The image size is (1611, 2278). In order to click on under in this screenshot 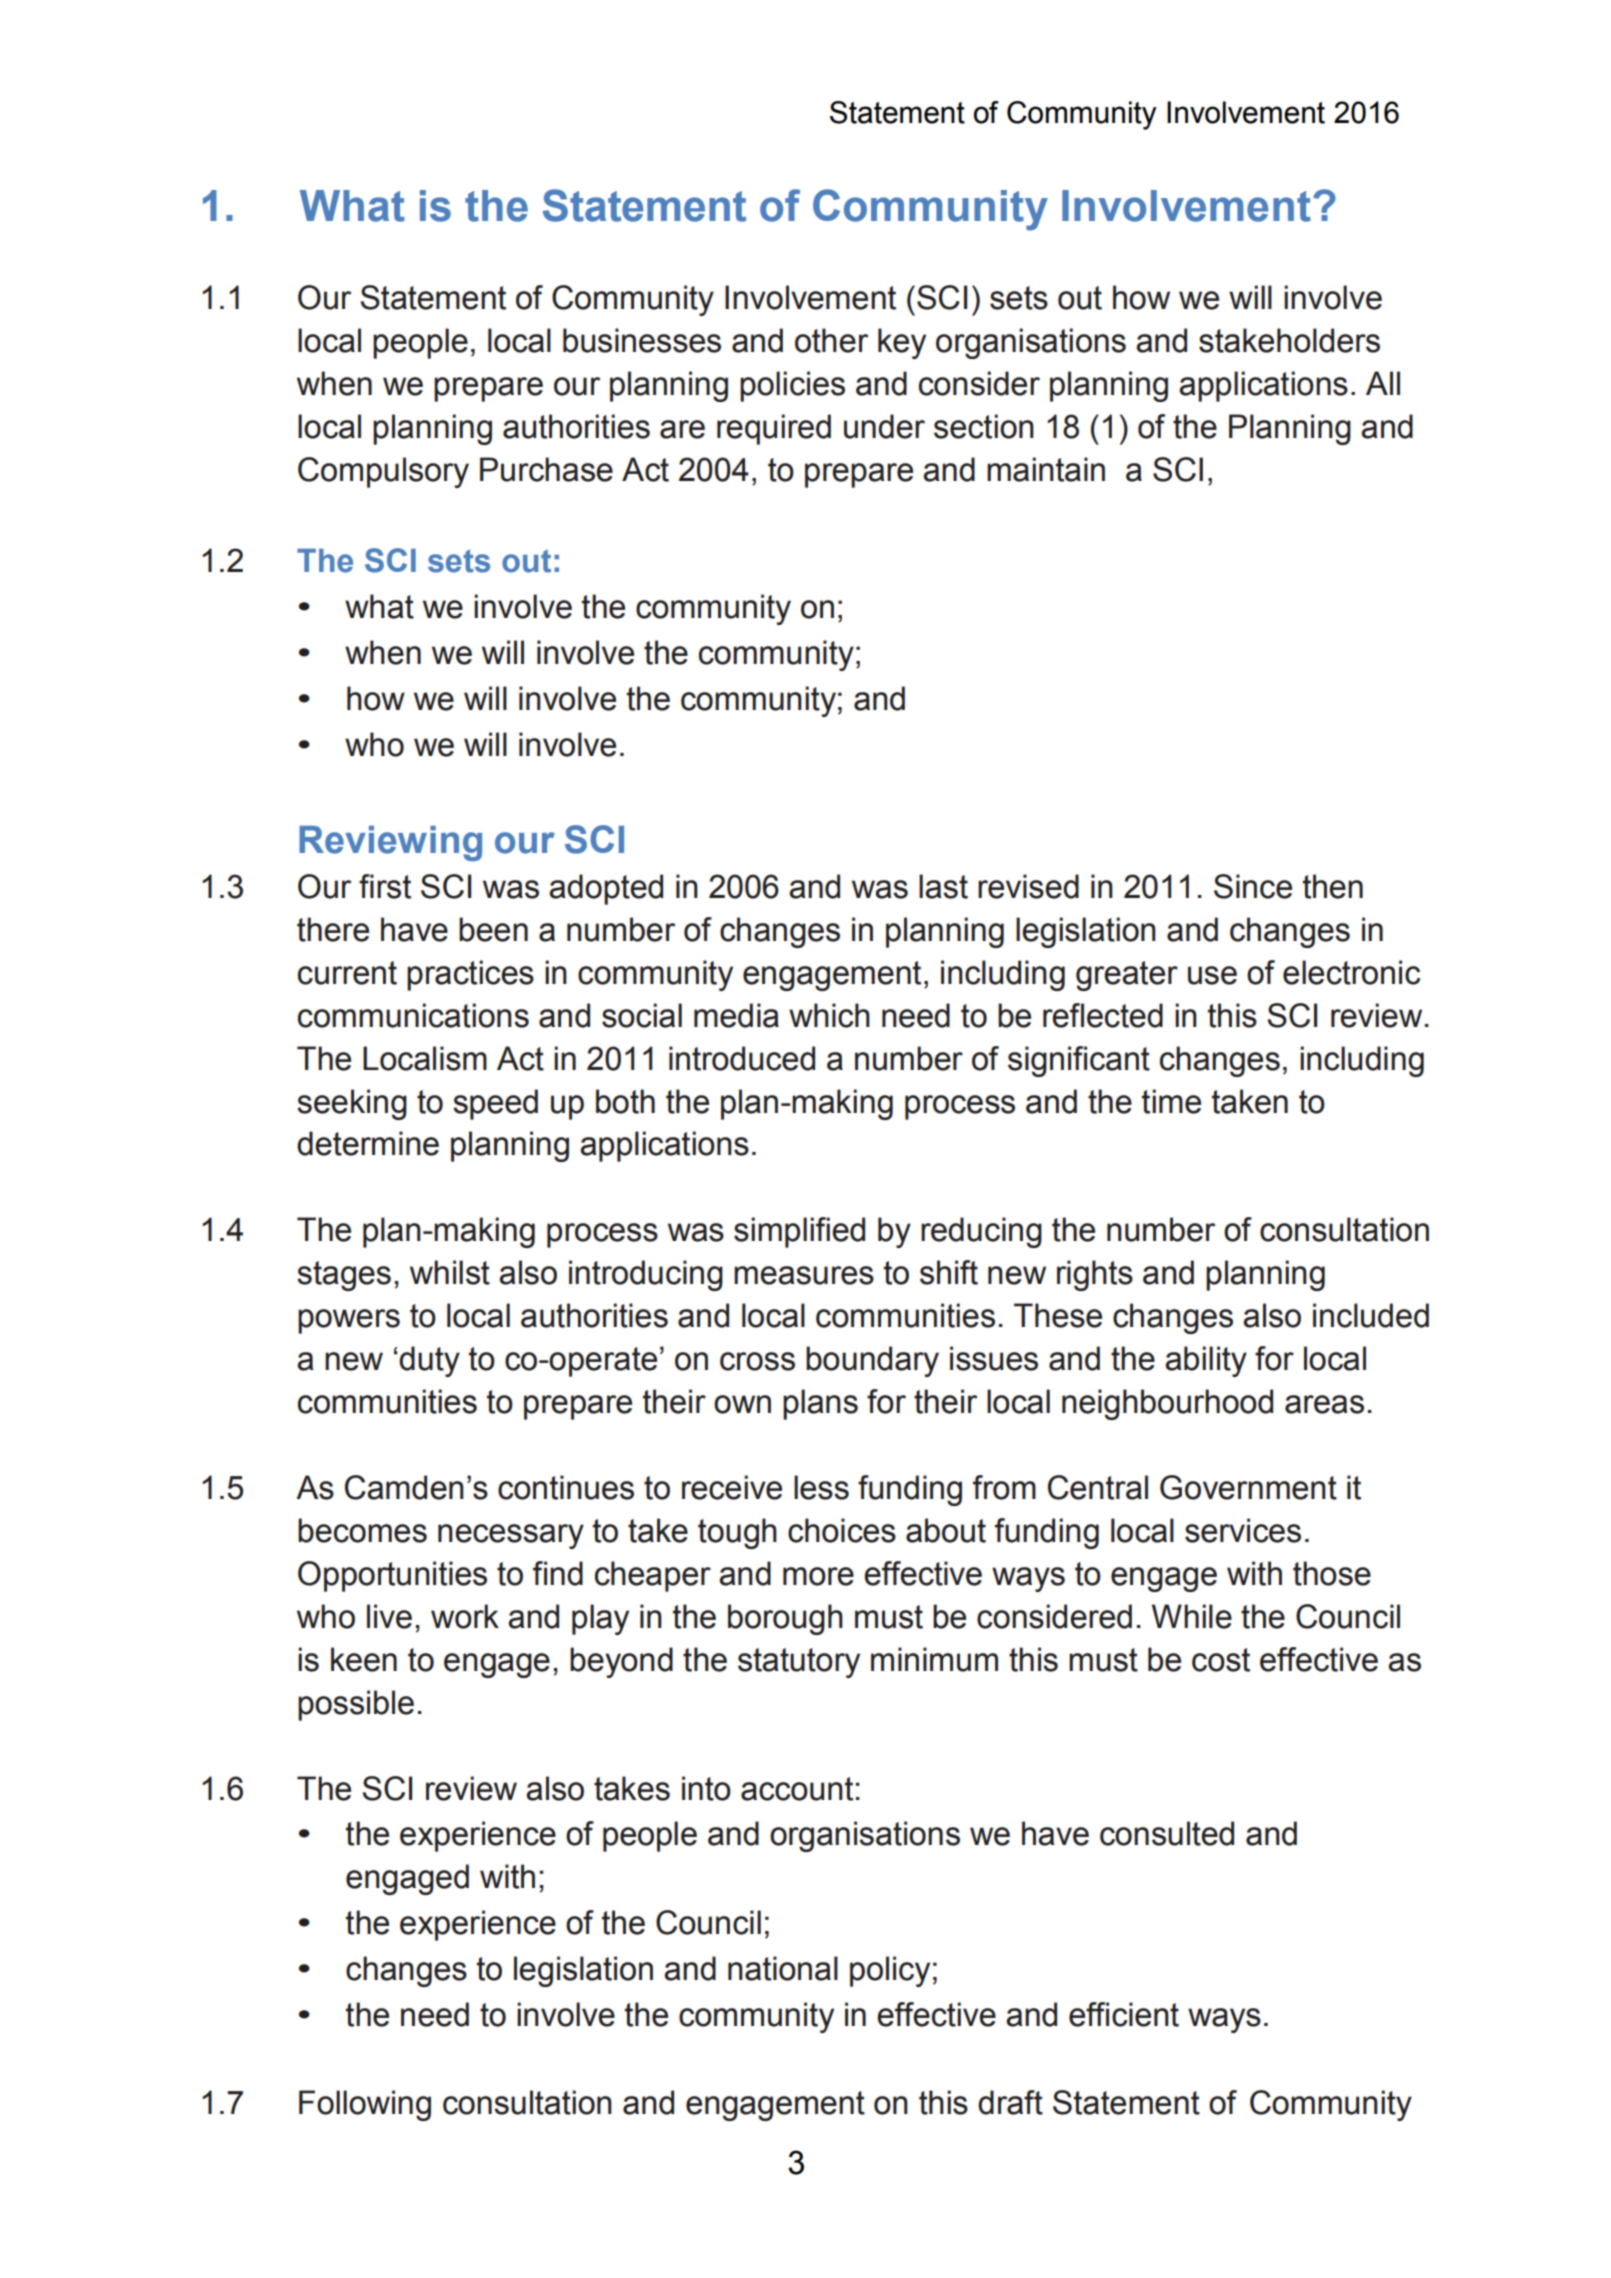, I will do `click(884, 426)`.
